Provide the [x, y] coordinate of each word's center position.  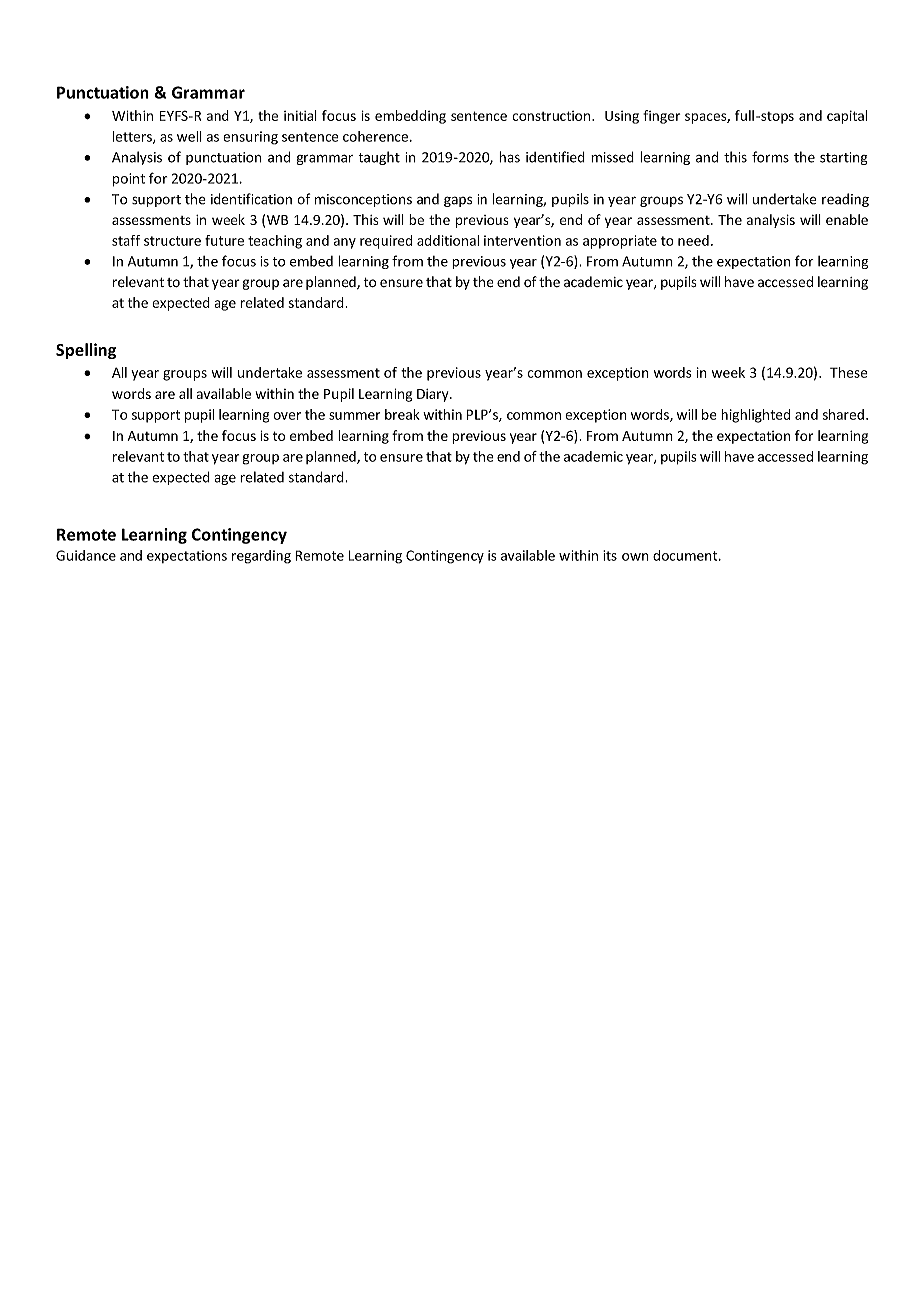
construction [552, 116]
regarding [261, 557]
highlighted [755, 416]
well [189, 136]
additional [448, 240]
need [693, 240]
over [287, 416]
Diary [434, 395]
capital [847, 117]
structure [172, 241]
